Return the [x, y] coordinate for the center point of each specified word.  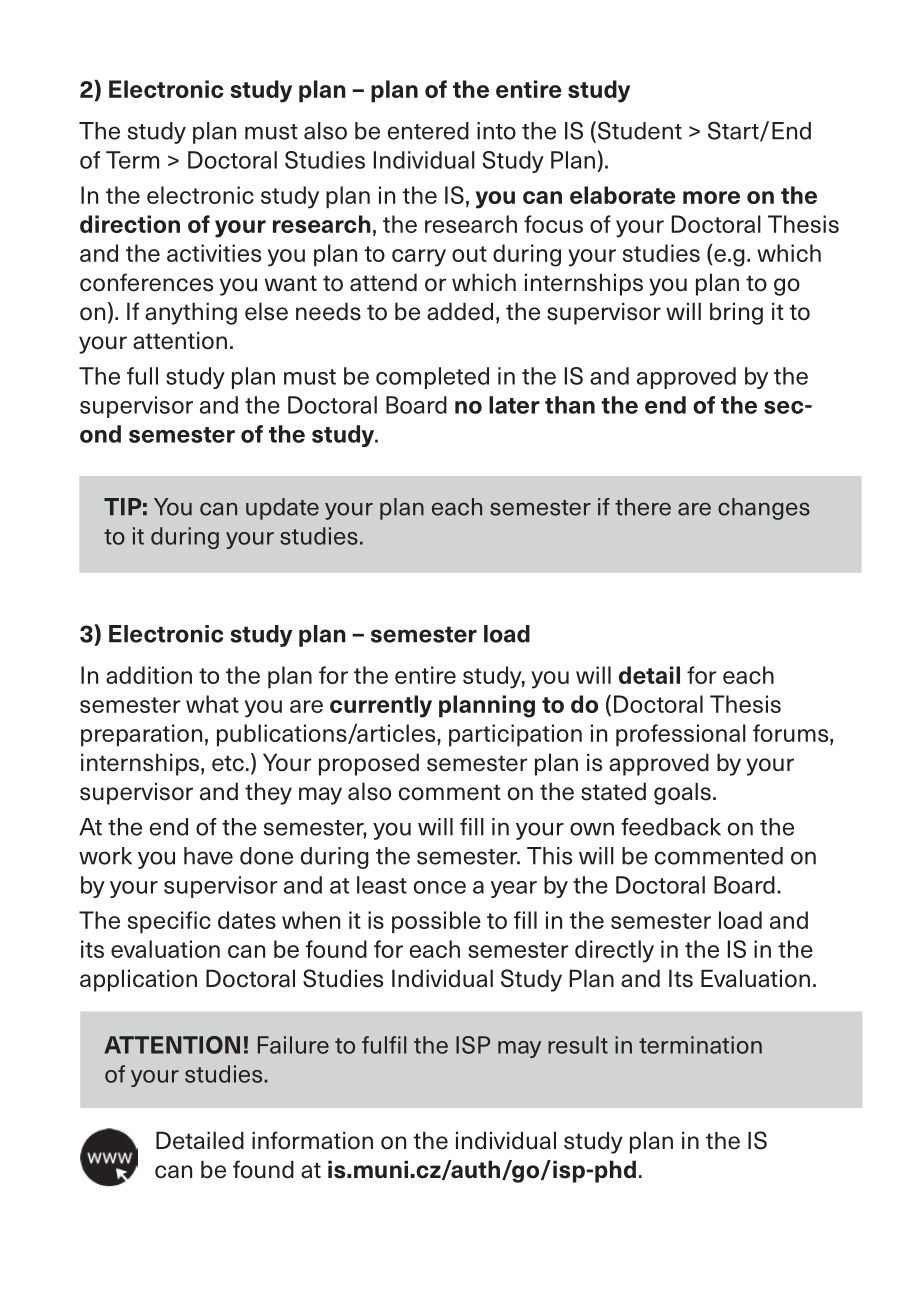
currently [381, 706]
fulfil [384, 1045]
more [711, 197]
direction [130, 224]
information [312, 1140]
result [578, 1045]
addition [149, 675]
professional [681, 735]
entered [428, 131]
